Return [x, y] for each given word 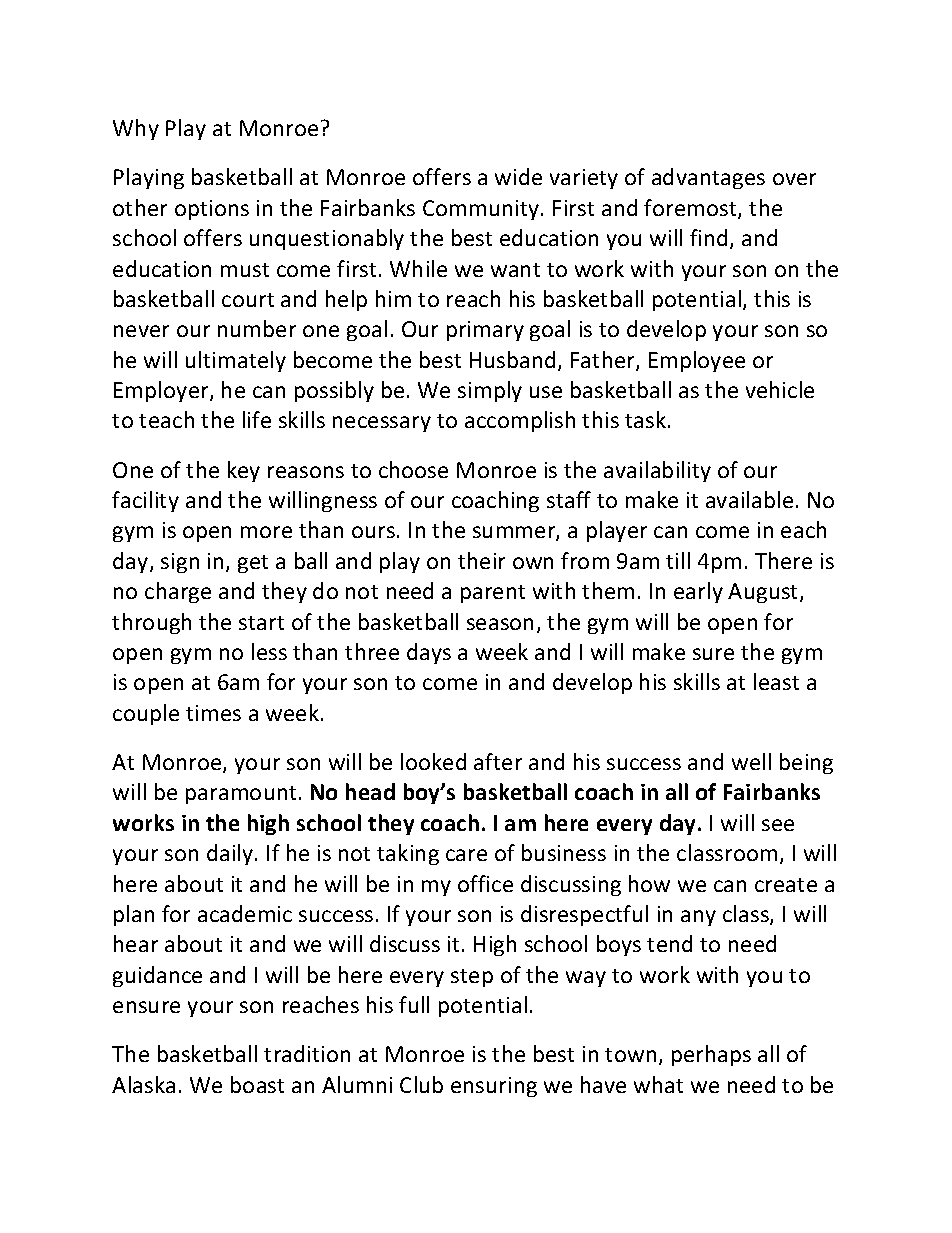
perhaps [711, 1055]
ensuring [494, 1087]
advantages [708, 178]
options [212, 210]
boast [257, 1084]
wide [518, 176]
